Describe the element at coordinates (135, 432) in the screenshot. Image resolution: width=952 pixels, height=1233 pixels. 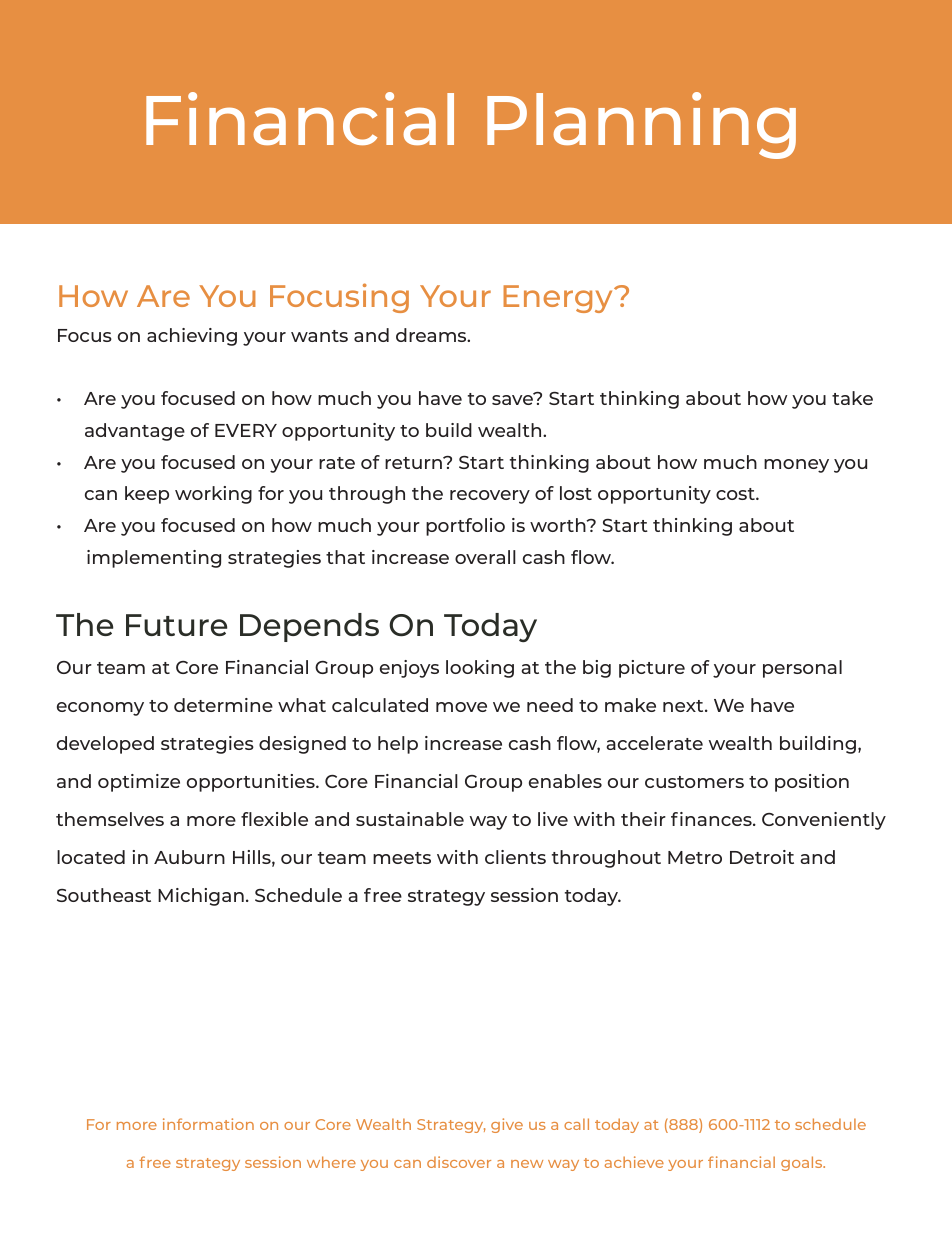
I see `advantage` at that location.
